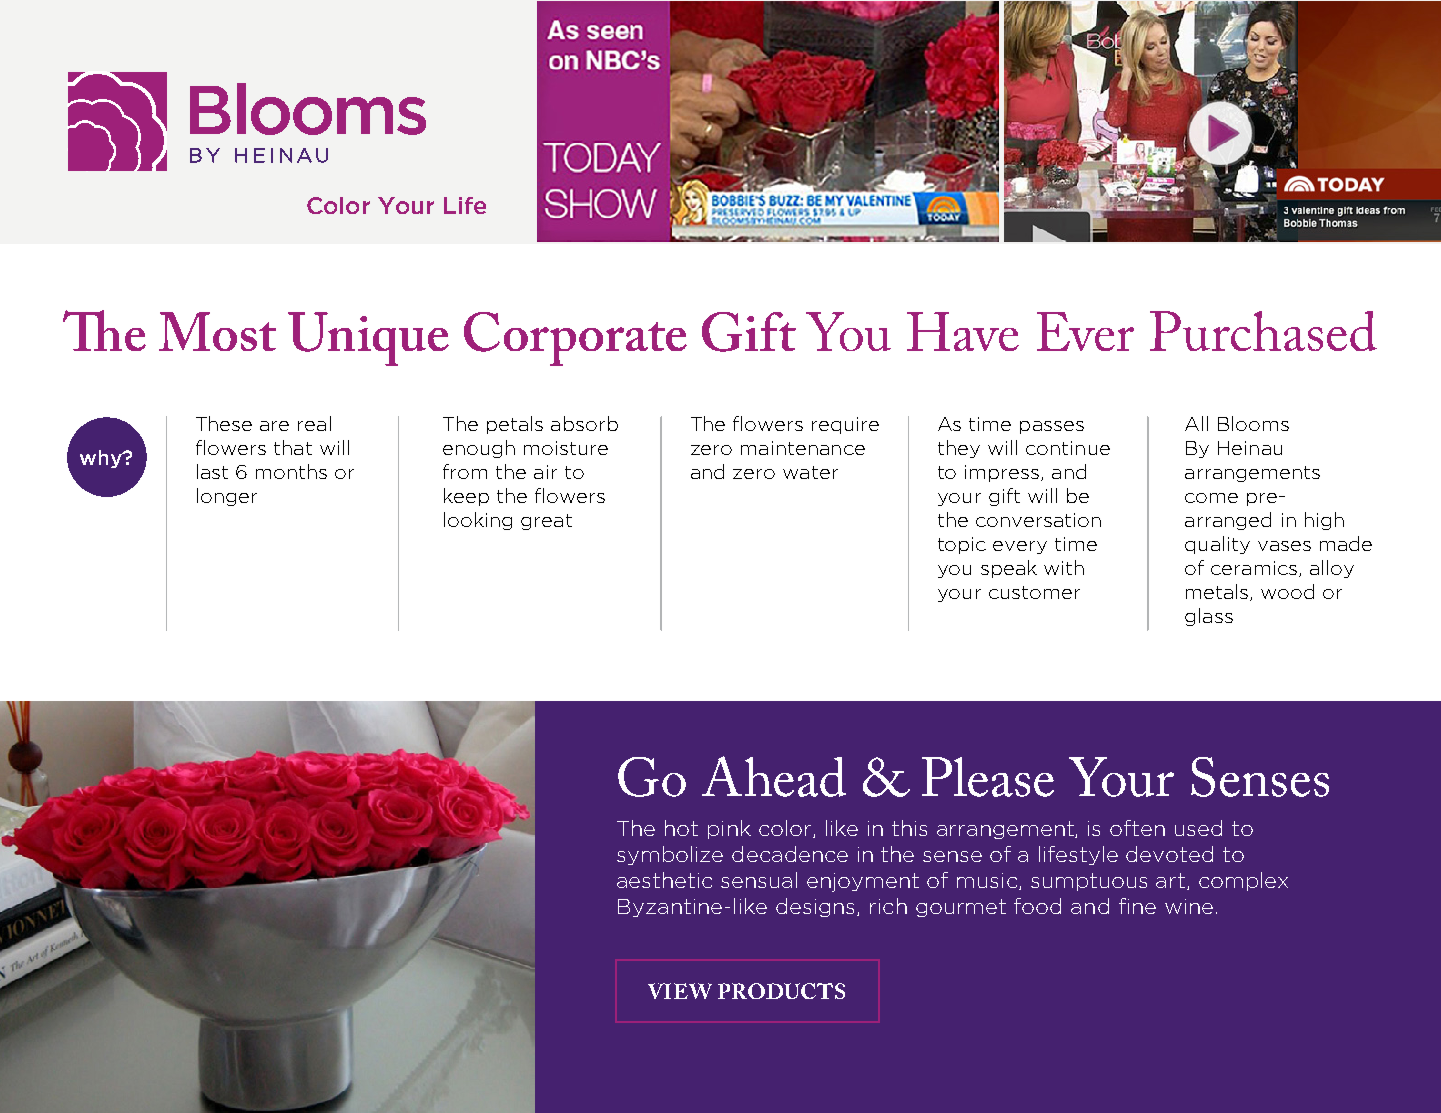 The image size is (1441, 1113). I want to click on wine, so click(1189, 906).
